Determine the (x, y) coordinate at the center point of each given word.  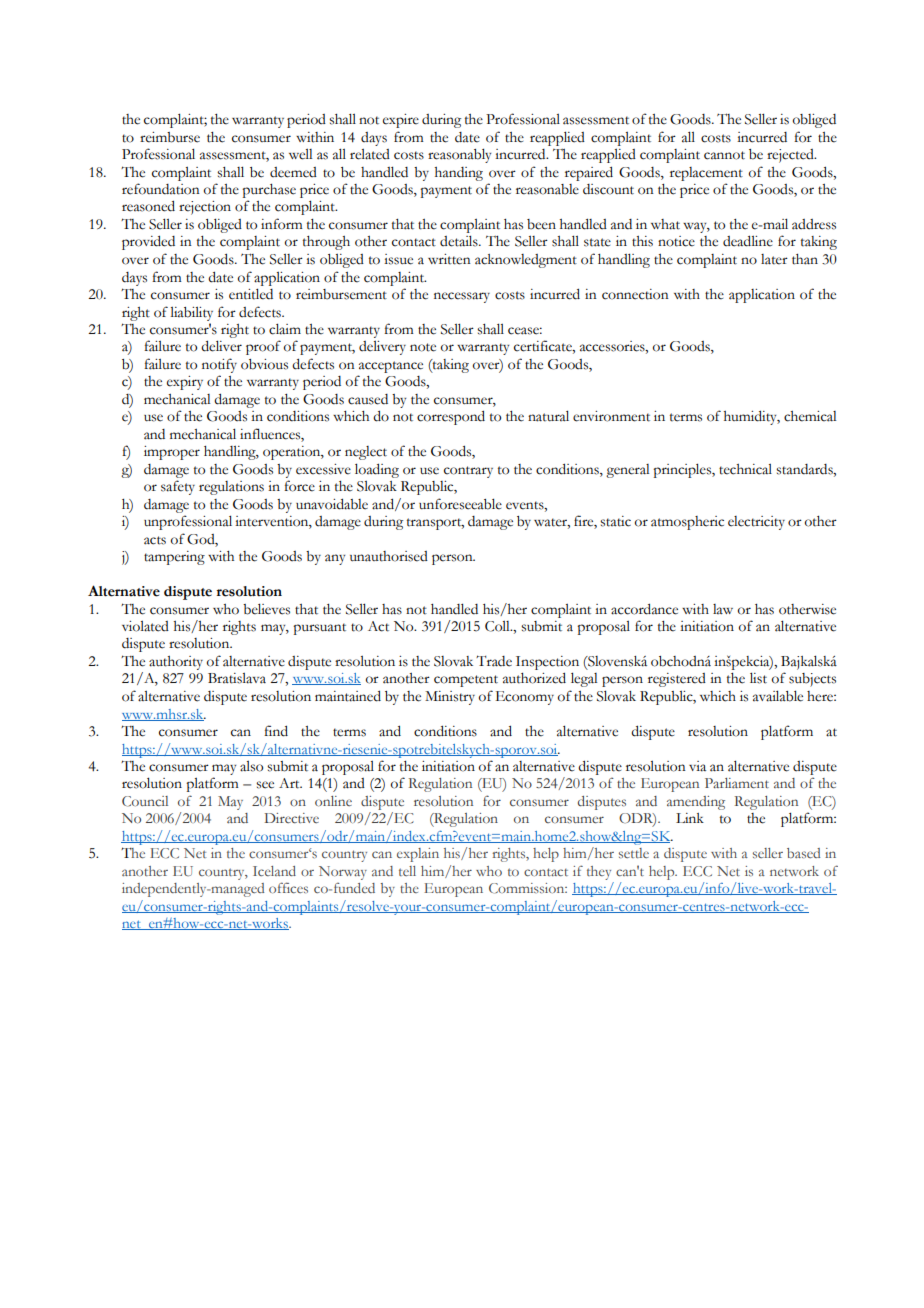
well (300, 154)
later (774, 259)
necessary (462, 297)
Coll (498, 626)
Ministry (450, 698)
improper (172, 453)
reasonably (459, 155)
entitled (251, 294)
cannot (724, 155)
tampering (174, 558)
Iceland (274, 871)
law (723, 609)
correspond (451, 417)
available (778, 696)
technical (745, 469)
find (276, 731)
